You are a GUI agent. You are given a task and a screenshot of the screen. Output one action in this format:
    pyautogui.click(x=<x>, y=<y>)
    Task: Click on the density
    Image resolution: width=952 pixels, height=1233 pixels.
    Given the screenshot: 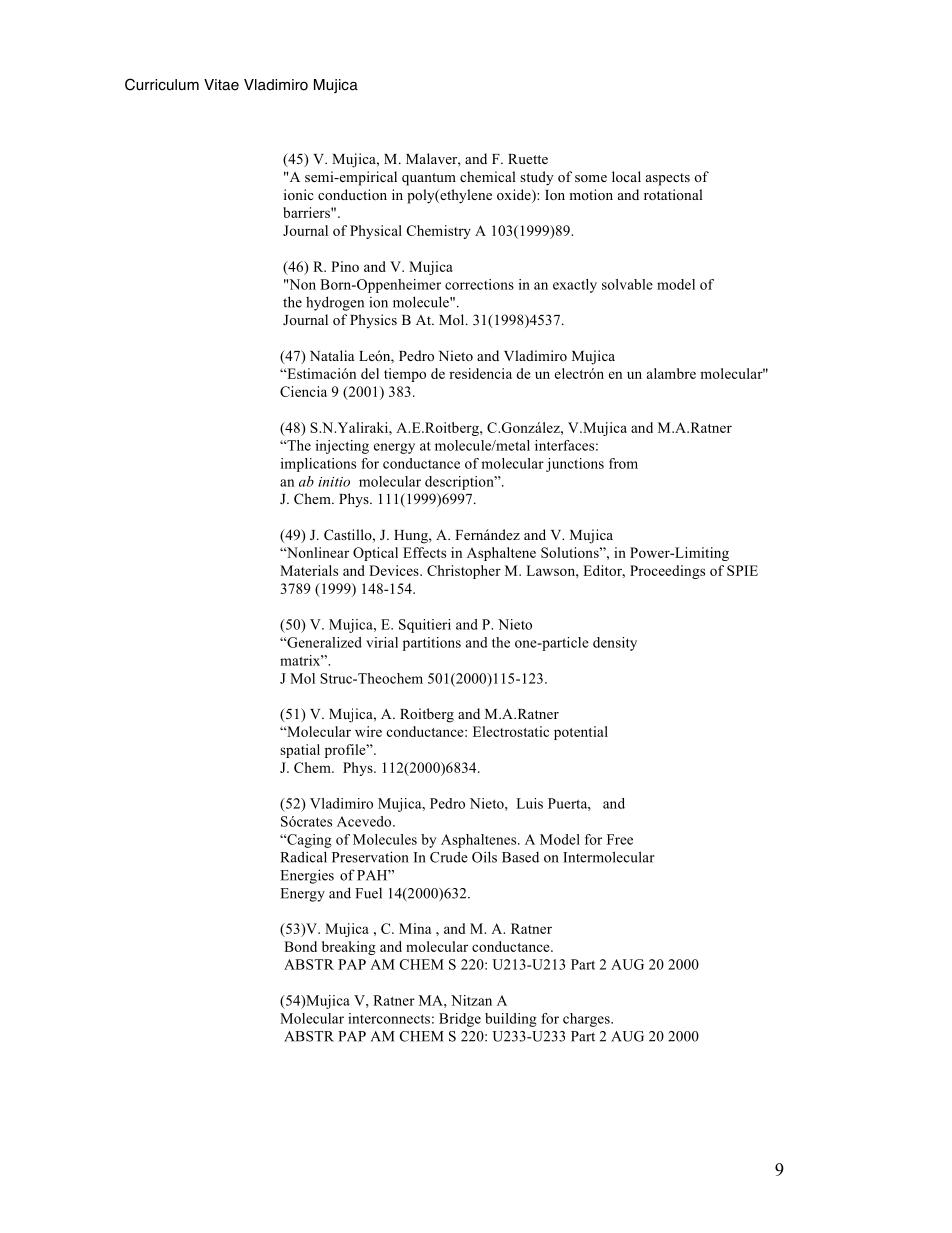 What is the action you would take?
    pyautogui.click(x=615, y=644)
